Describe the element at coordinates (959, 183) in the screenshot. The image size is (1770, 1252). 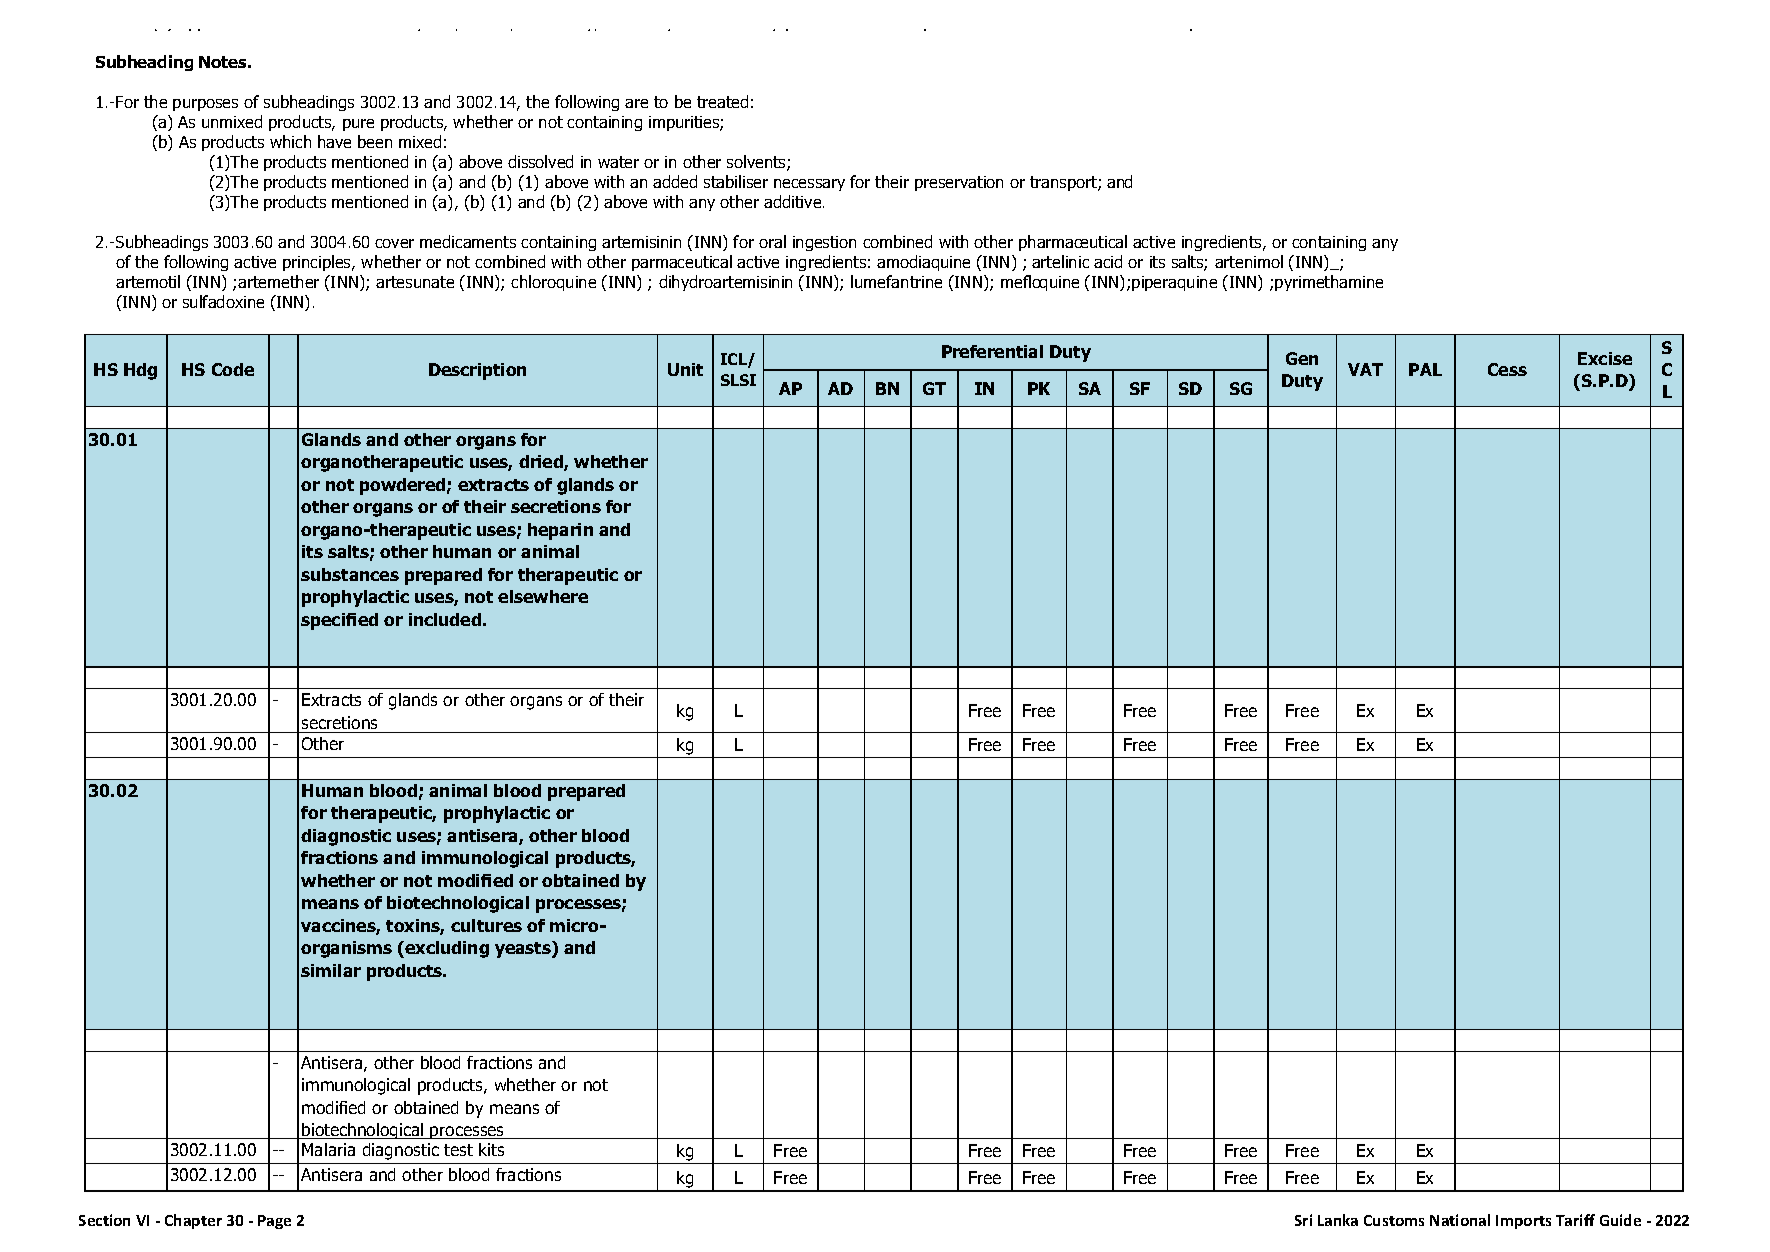
I see `preservation` at that location.
